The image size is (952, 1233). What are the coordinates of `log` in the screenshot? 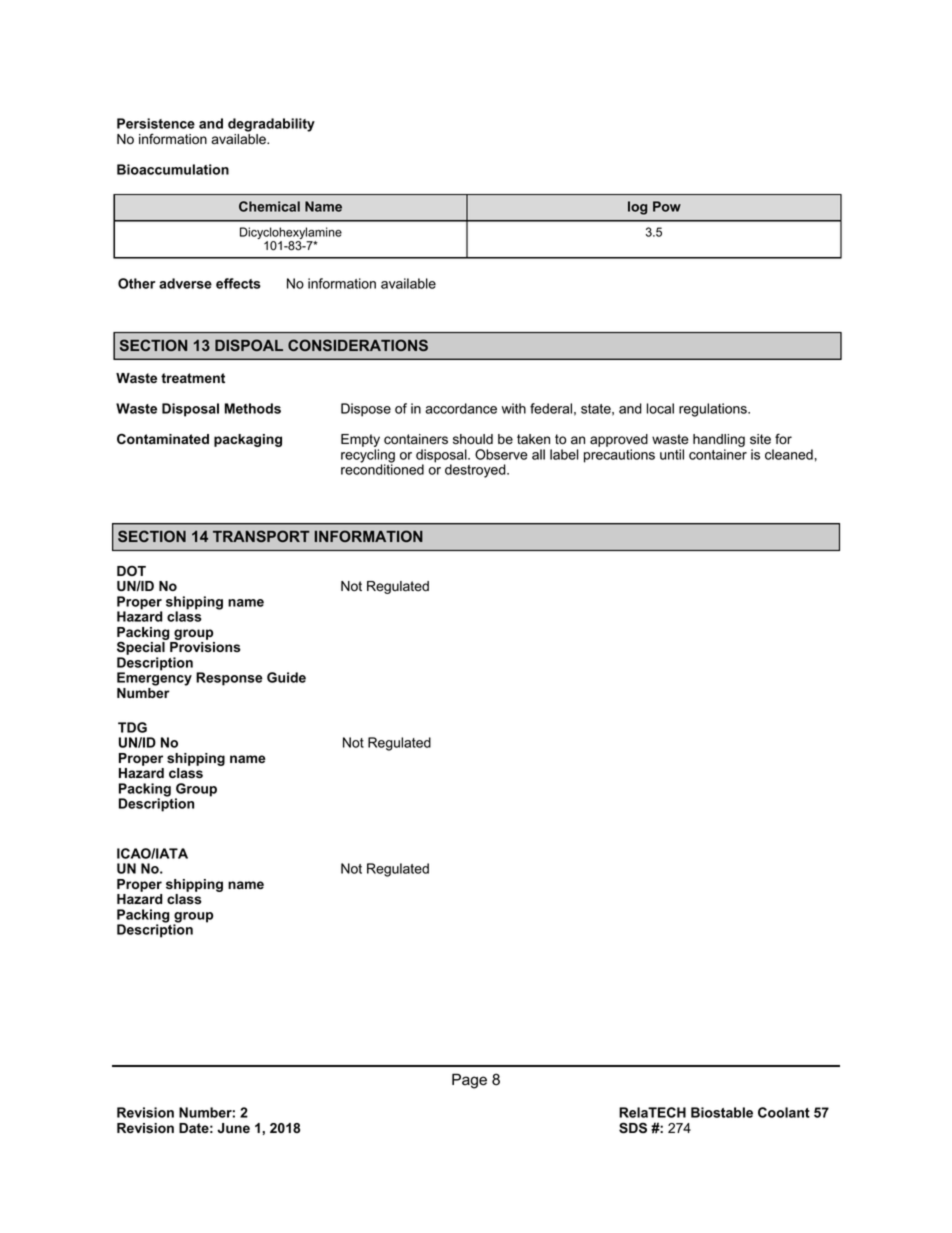 It's located at (637, 208).
